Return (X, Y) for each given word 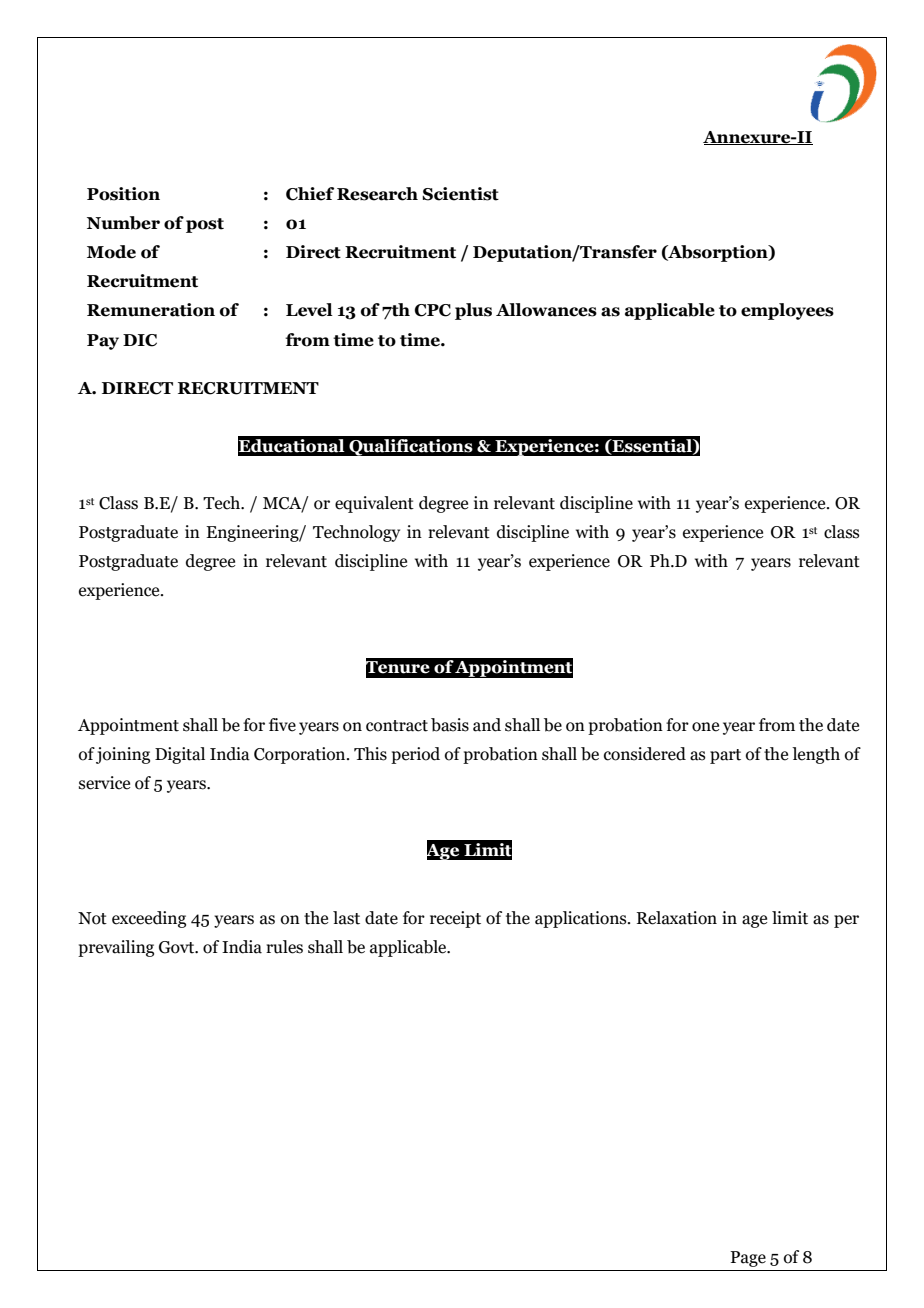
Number (123, 223)
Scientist (460, 194)
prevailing (116, 948)
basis (450, 725)
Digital (180, 755)
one (705, 727)
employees (787, 311)
